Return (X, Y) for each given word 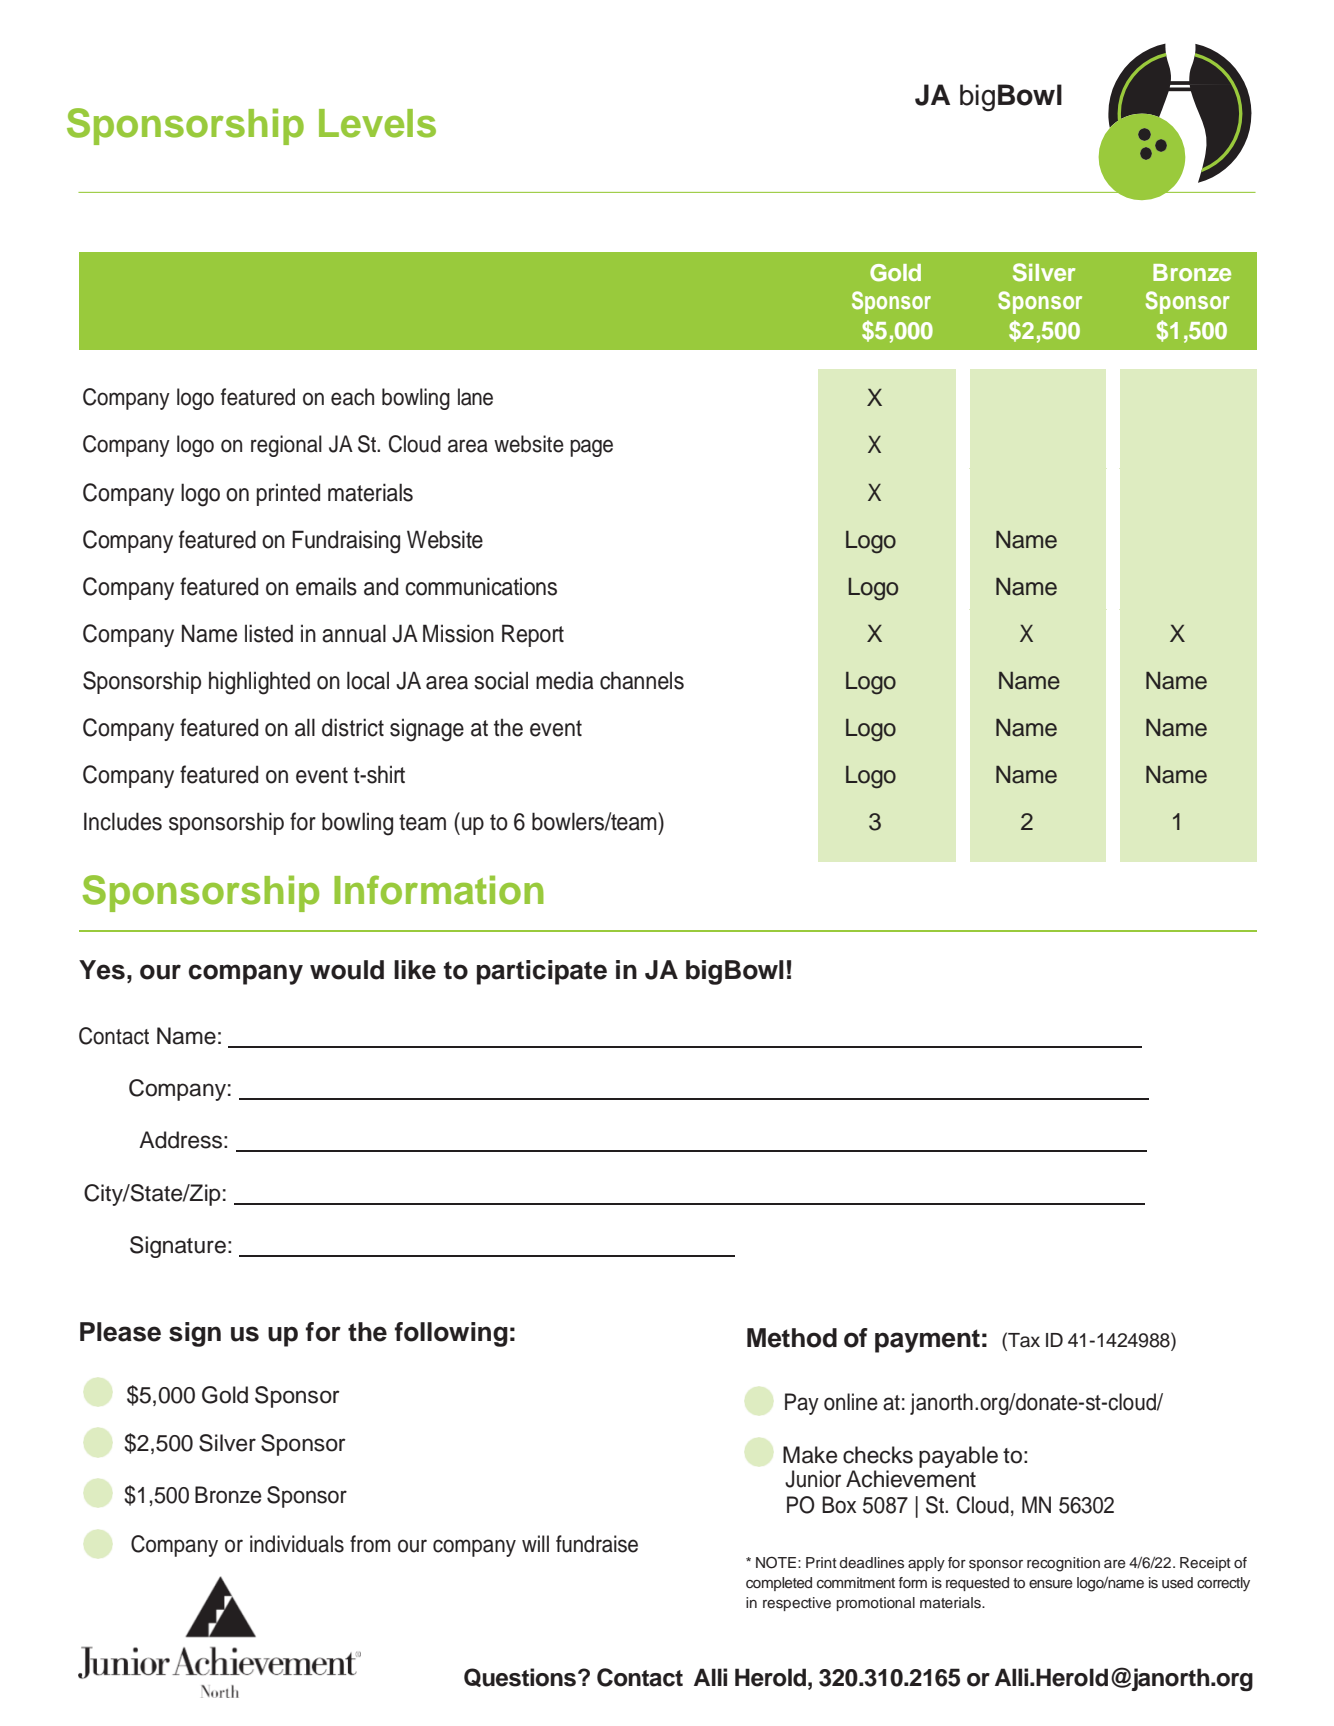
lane (475, 397)
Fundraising (346, 542)
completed (779, 1584)
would (347, 970)
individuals (297, 1544)
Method (792, 1338)
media (564, 680)
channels (642, 680)
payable (958, 1457)
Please (120, 1332)
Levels (377, 123)
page (591, 448)
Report (533, 635)
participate (542, 972)
